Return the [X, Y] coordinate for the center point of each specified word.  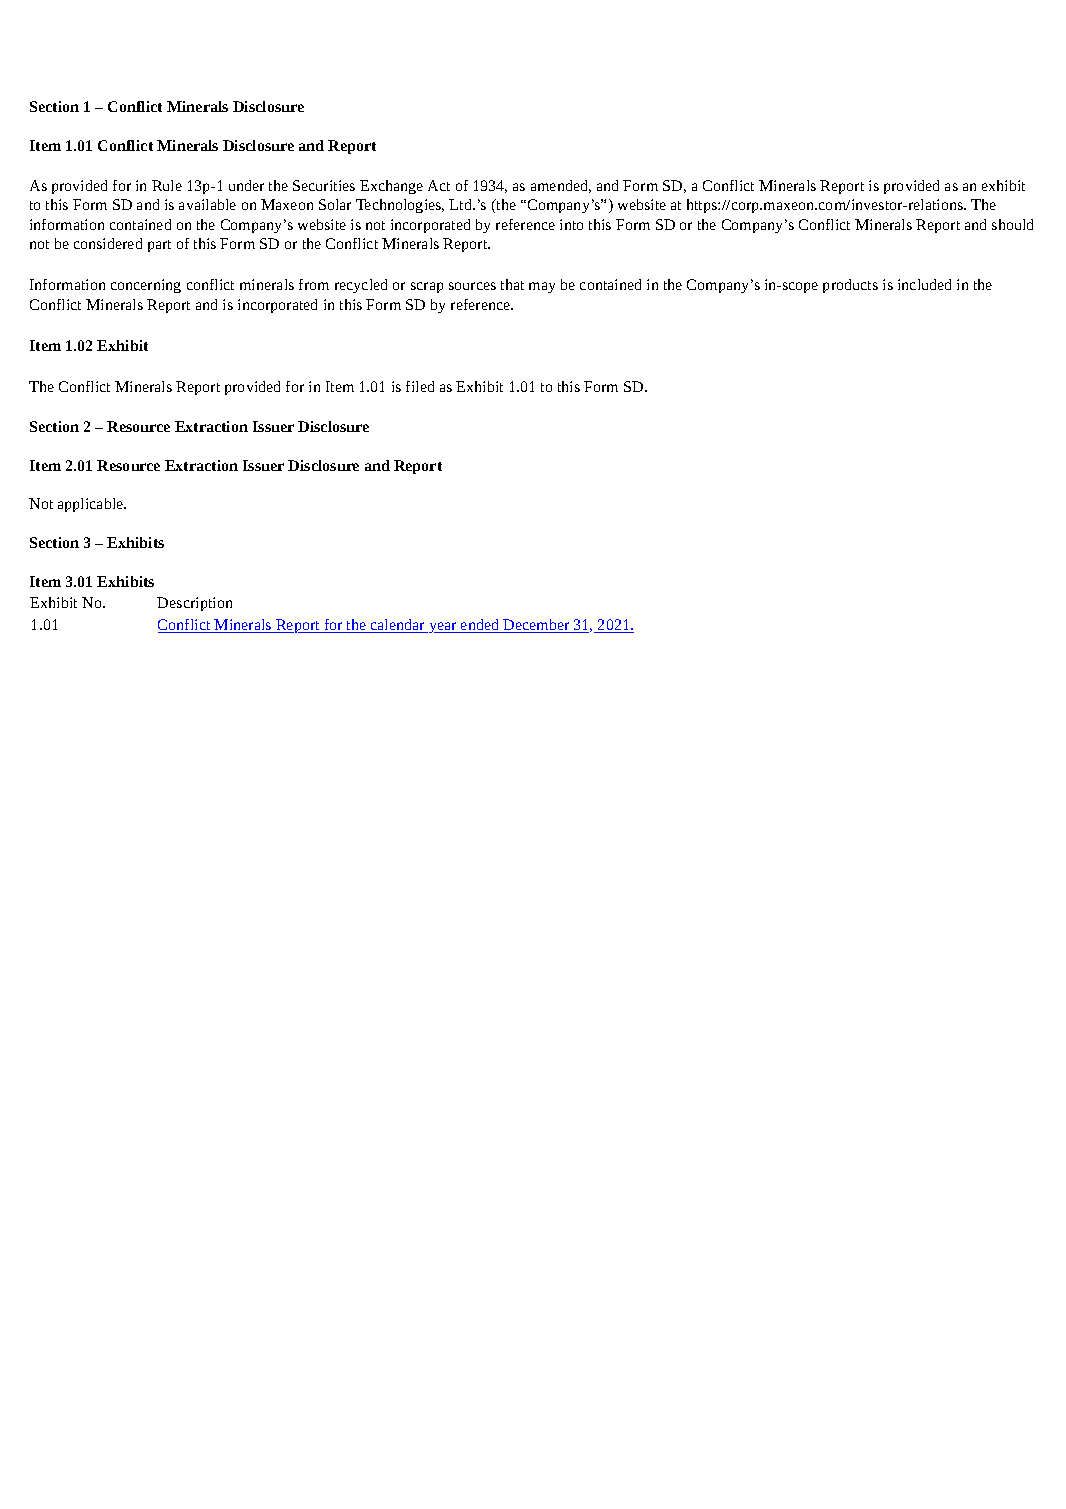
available [207, 204]
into [571, 224]
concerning [146, 286]
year [443, 627]
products [850, 286]
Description [194, 604]
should [1012, 224]
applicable [92, 505]
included [924, 284]
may [542, 287]
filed [420, 386]
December [537, 626]
